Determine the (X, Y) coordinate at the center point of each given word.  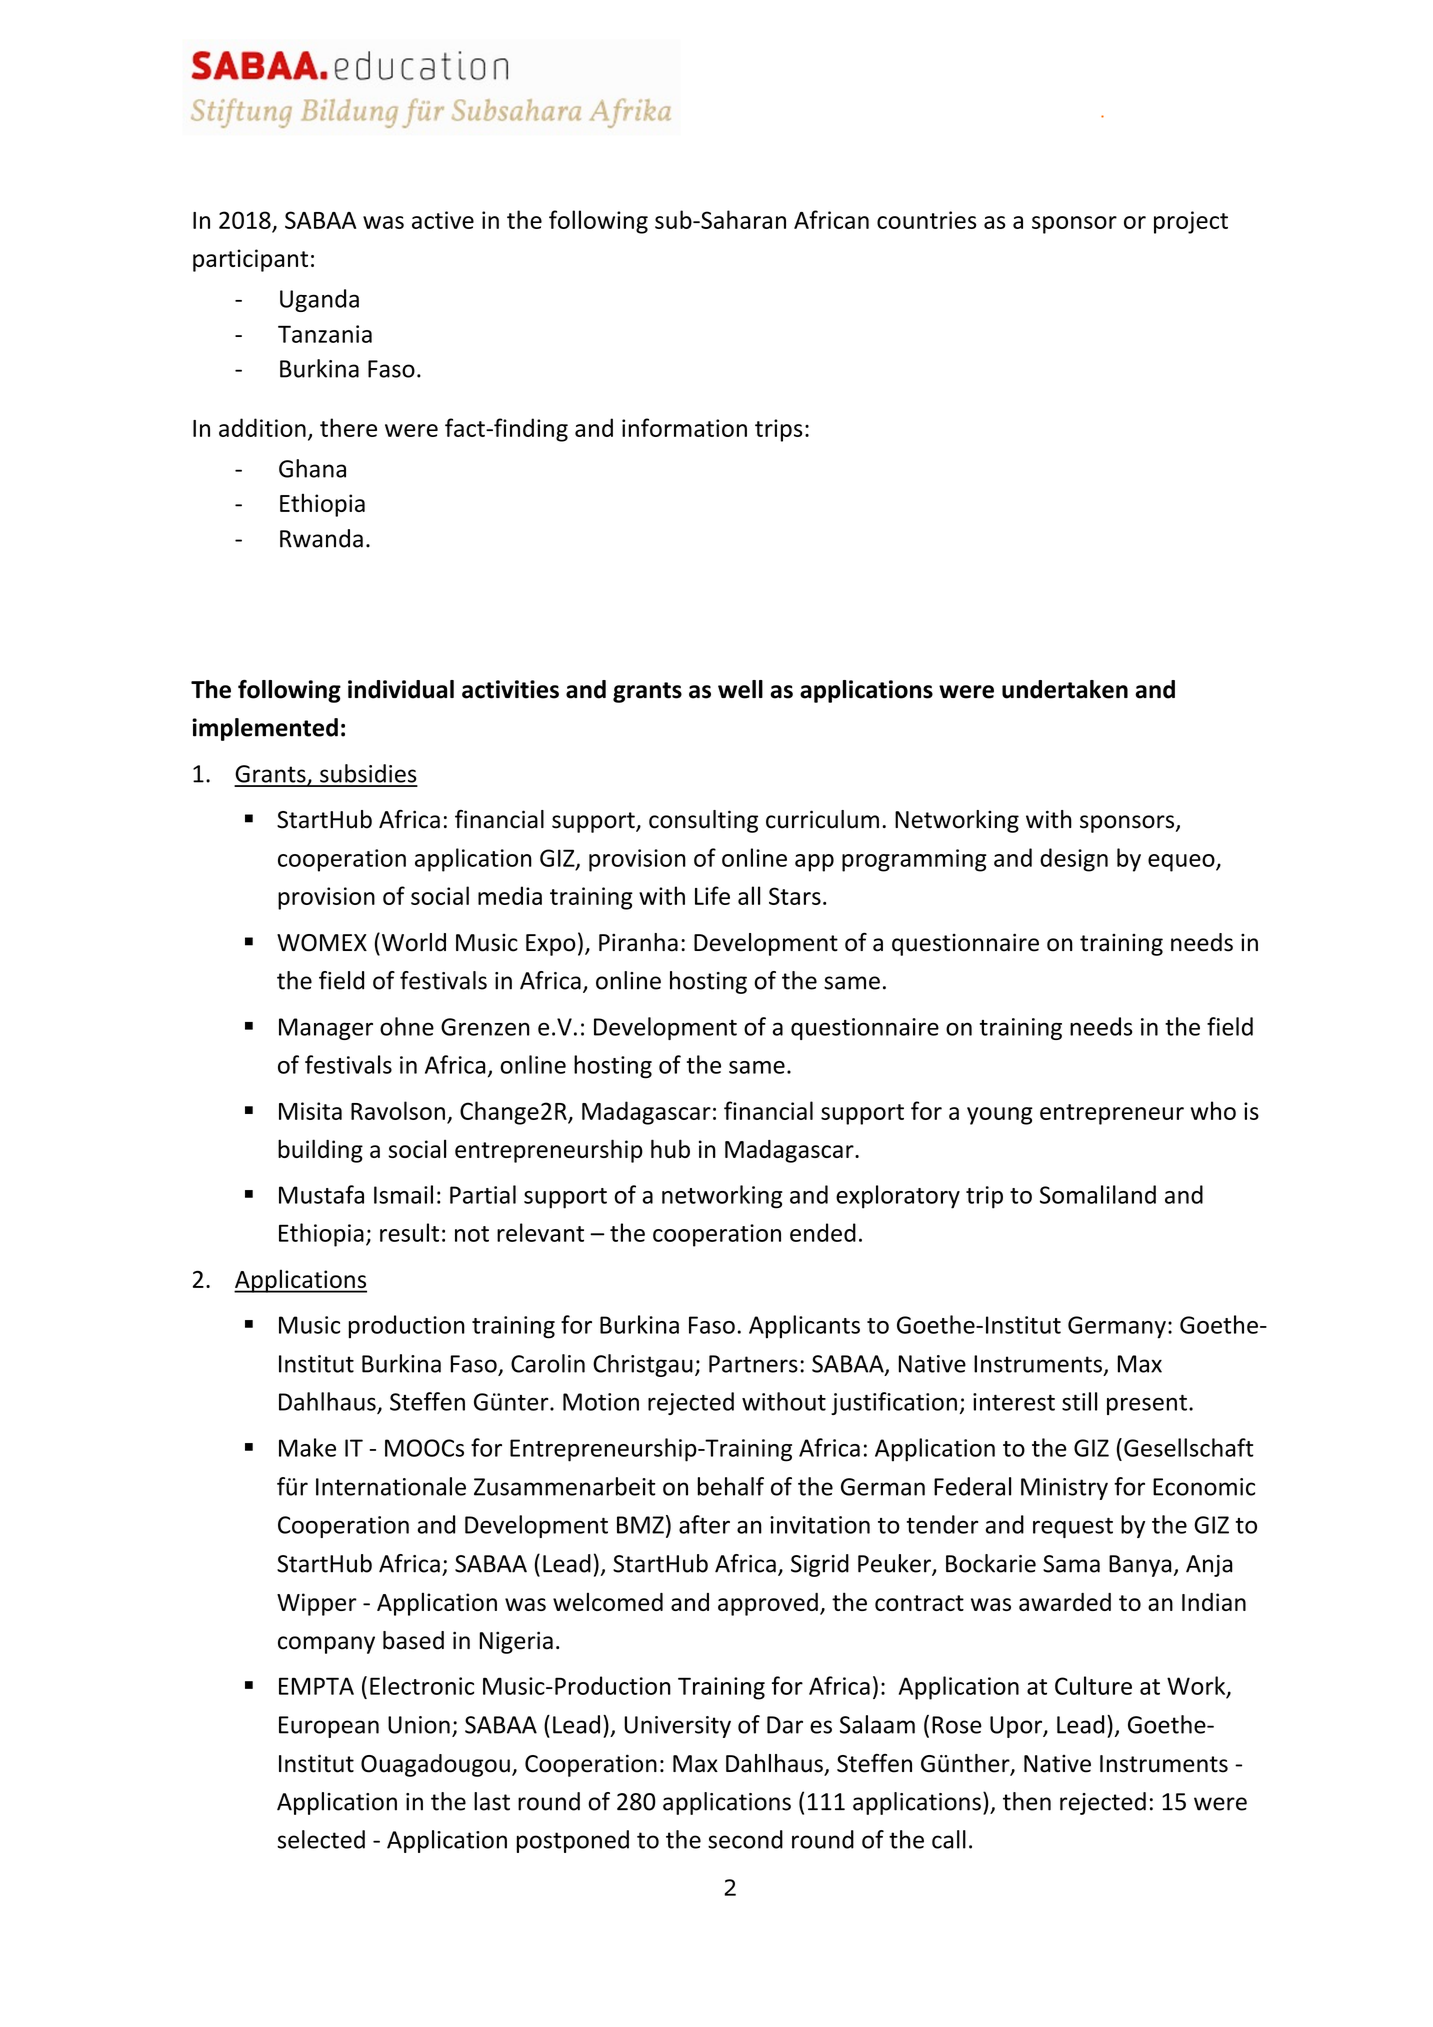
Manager (326, 1029)
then (1027, 1801)
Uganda (319, 300)
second (745, 1839)
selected (321, 1839)
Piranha (638, 942)
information (684, 427)
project (1191, 222)
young (1000, 1116)
